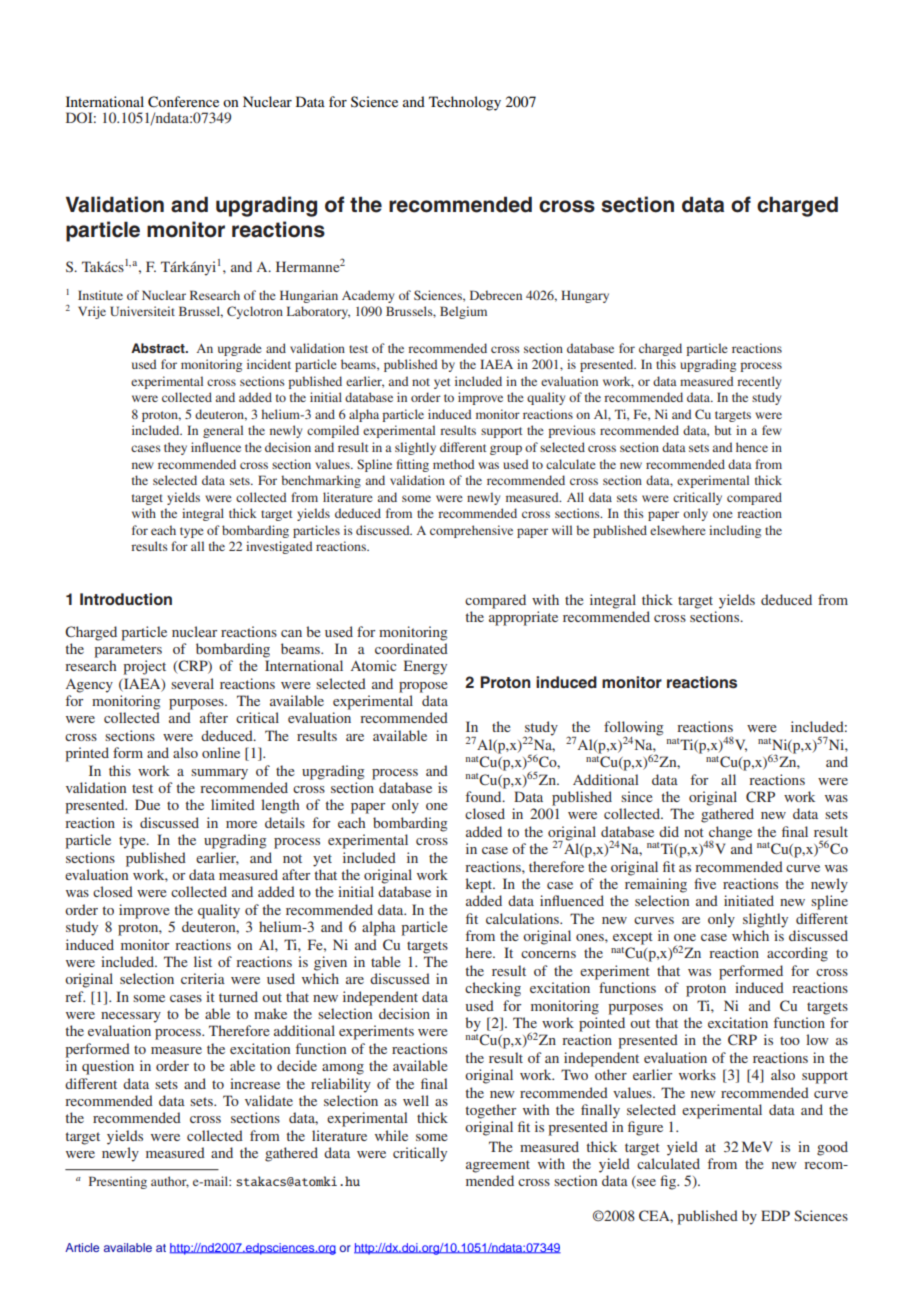 Image resolution: width=924 pixels, height=1308 pixels. Describe the element at coordinates (735, 531) in the screenshot. I see `including` at that location.
